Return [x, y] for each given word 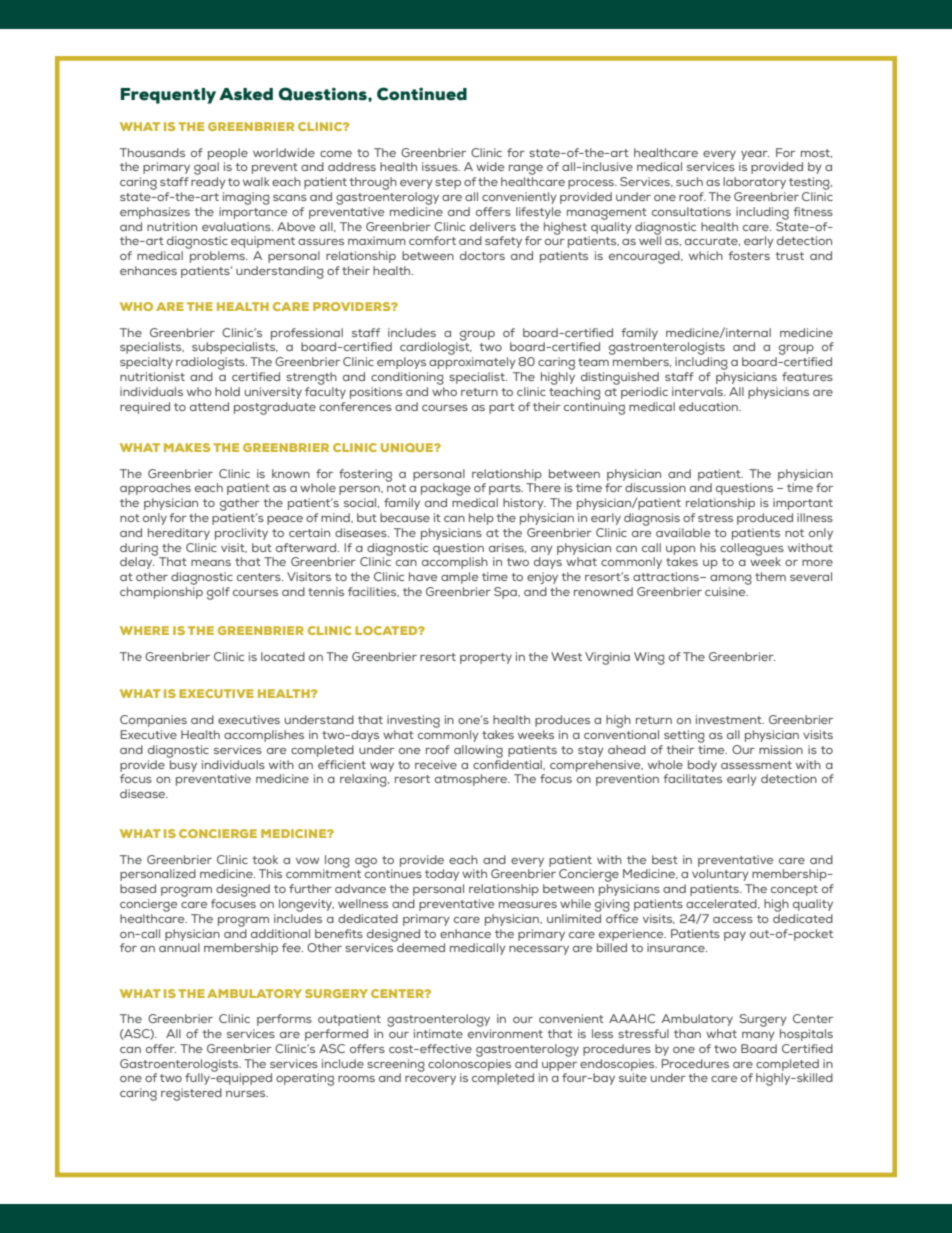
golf [218, 593]
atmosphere [472, 780]
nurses [247, 1094]
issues [441, 166]
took [265, 859]
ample [459, 578]
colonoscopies [469, 1065]
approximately [472, 363]
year [755, 155]
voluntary [720, 875]
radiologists [211, 363]
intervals [698, 391]
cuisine [726, 591]
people [228, 154]
